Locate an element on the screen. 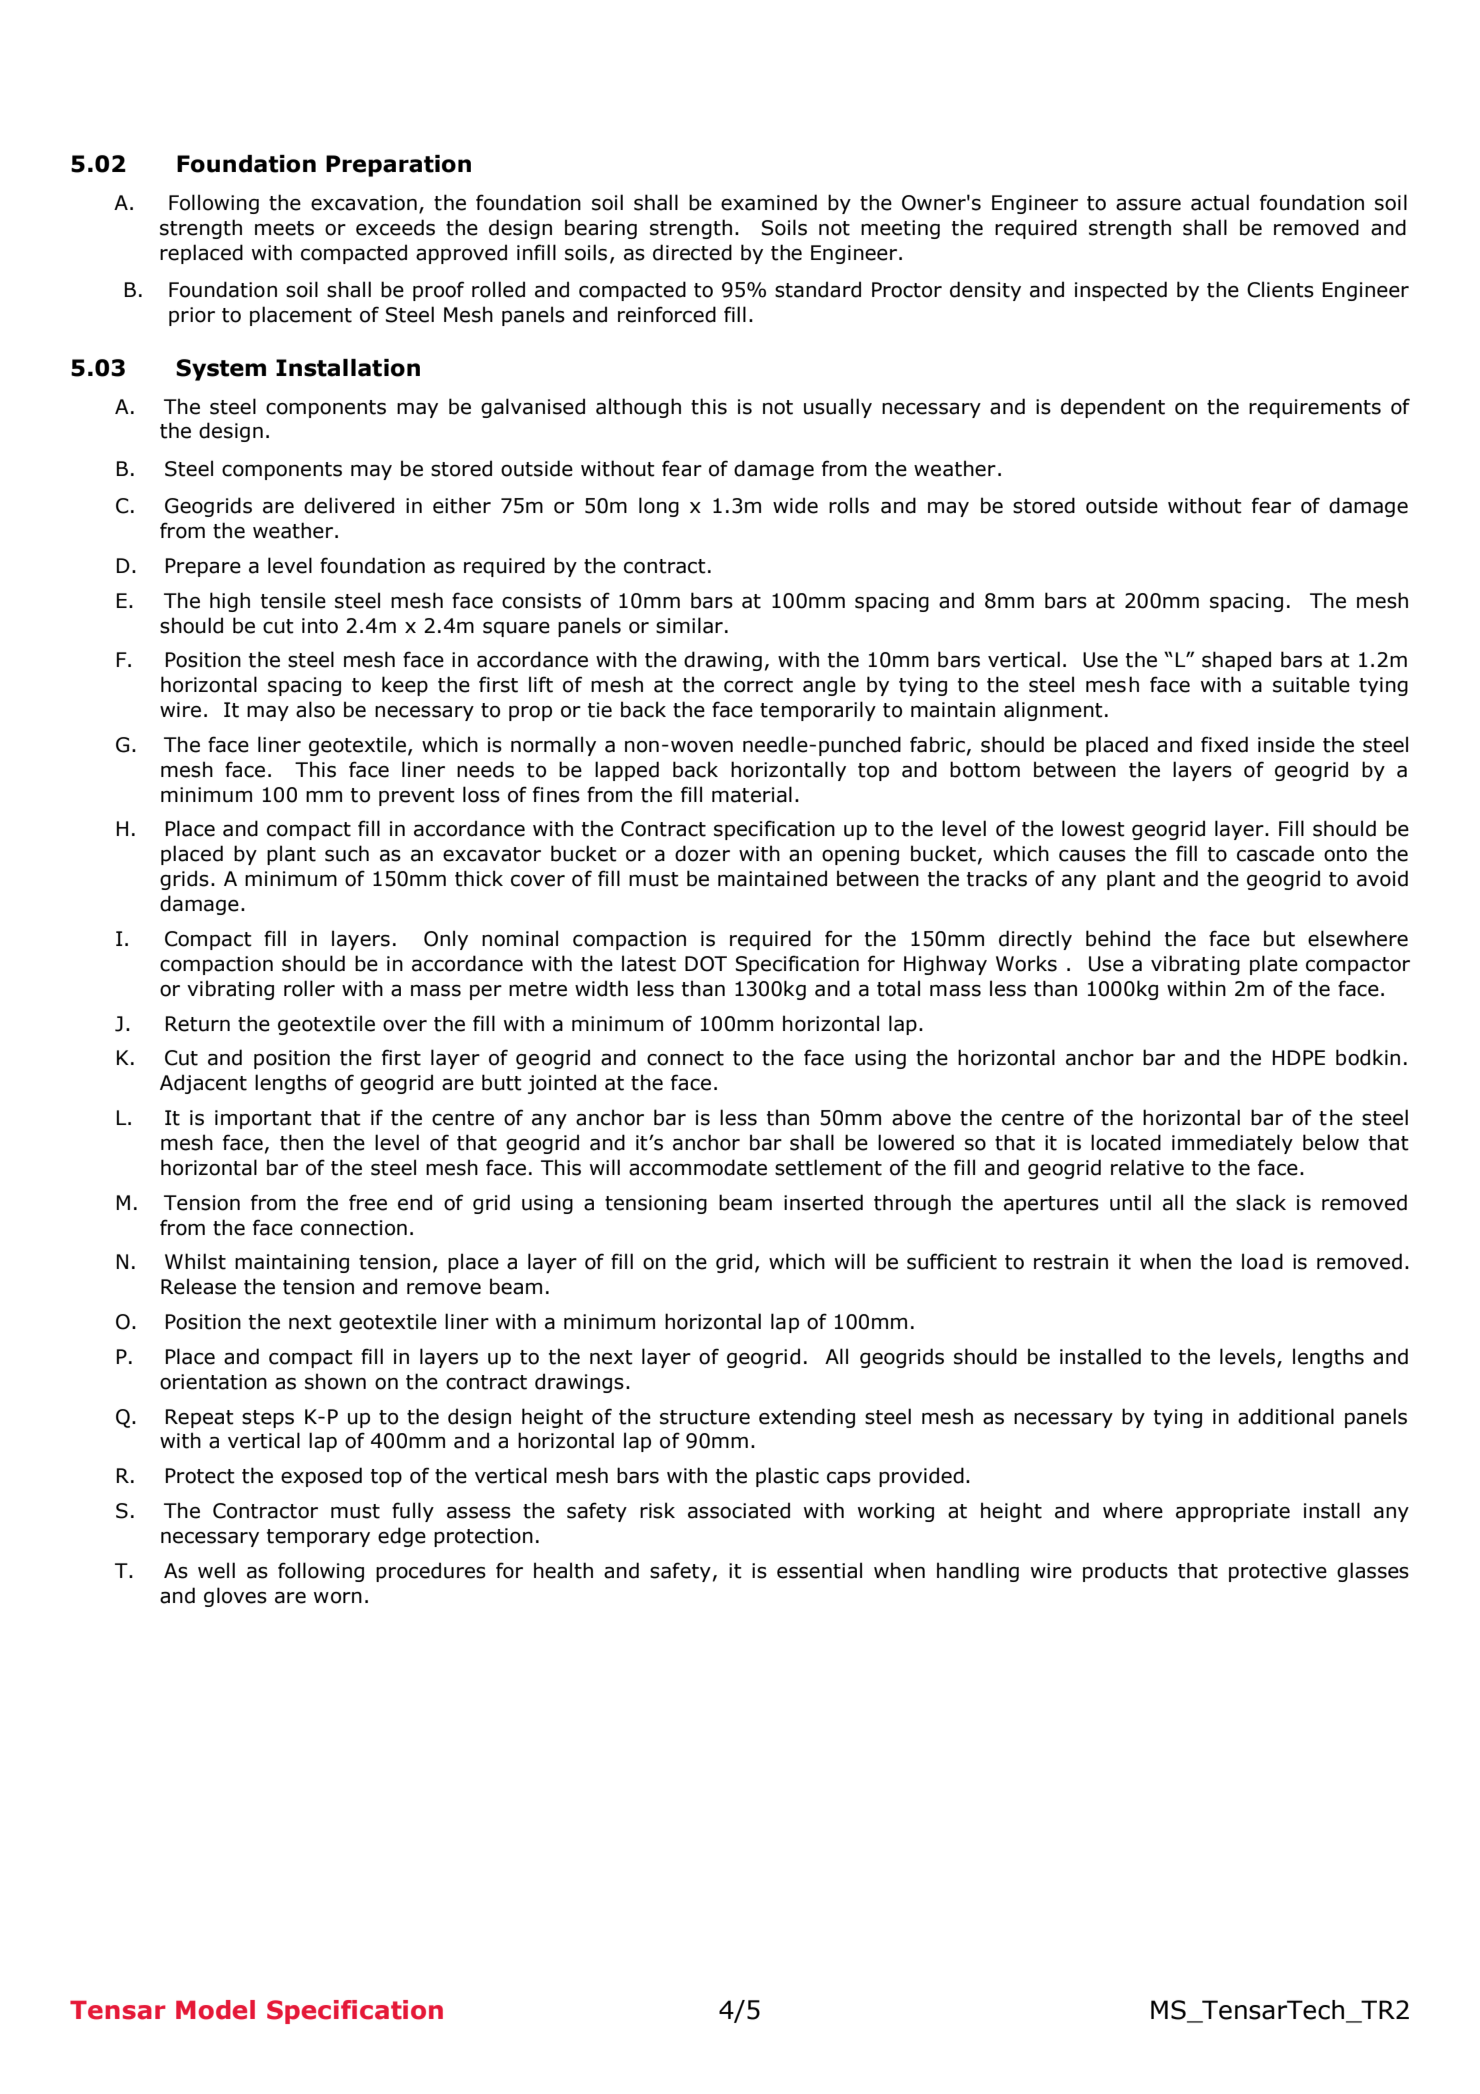 This screenshot has width=1480, height=2094. Model is located at coordinates (215, 2010).
